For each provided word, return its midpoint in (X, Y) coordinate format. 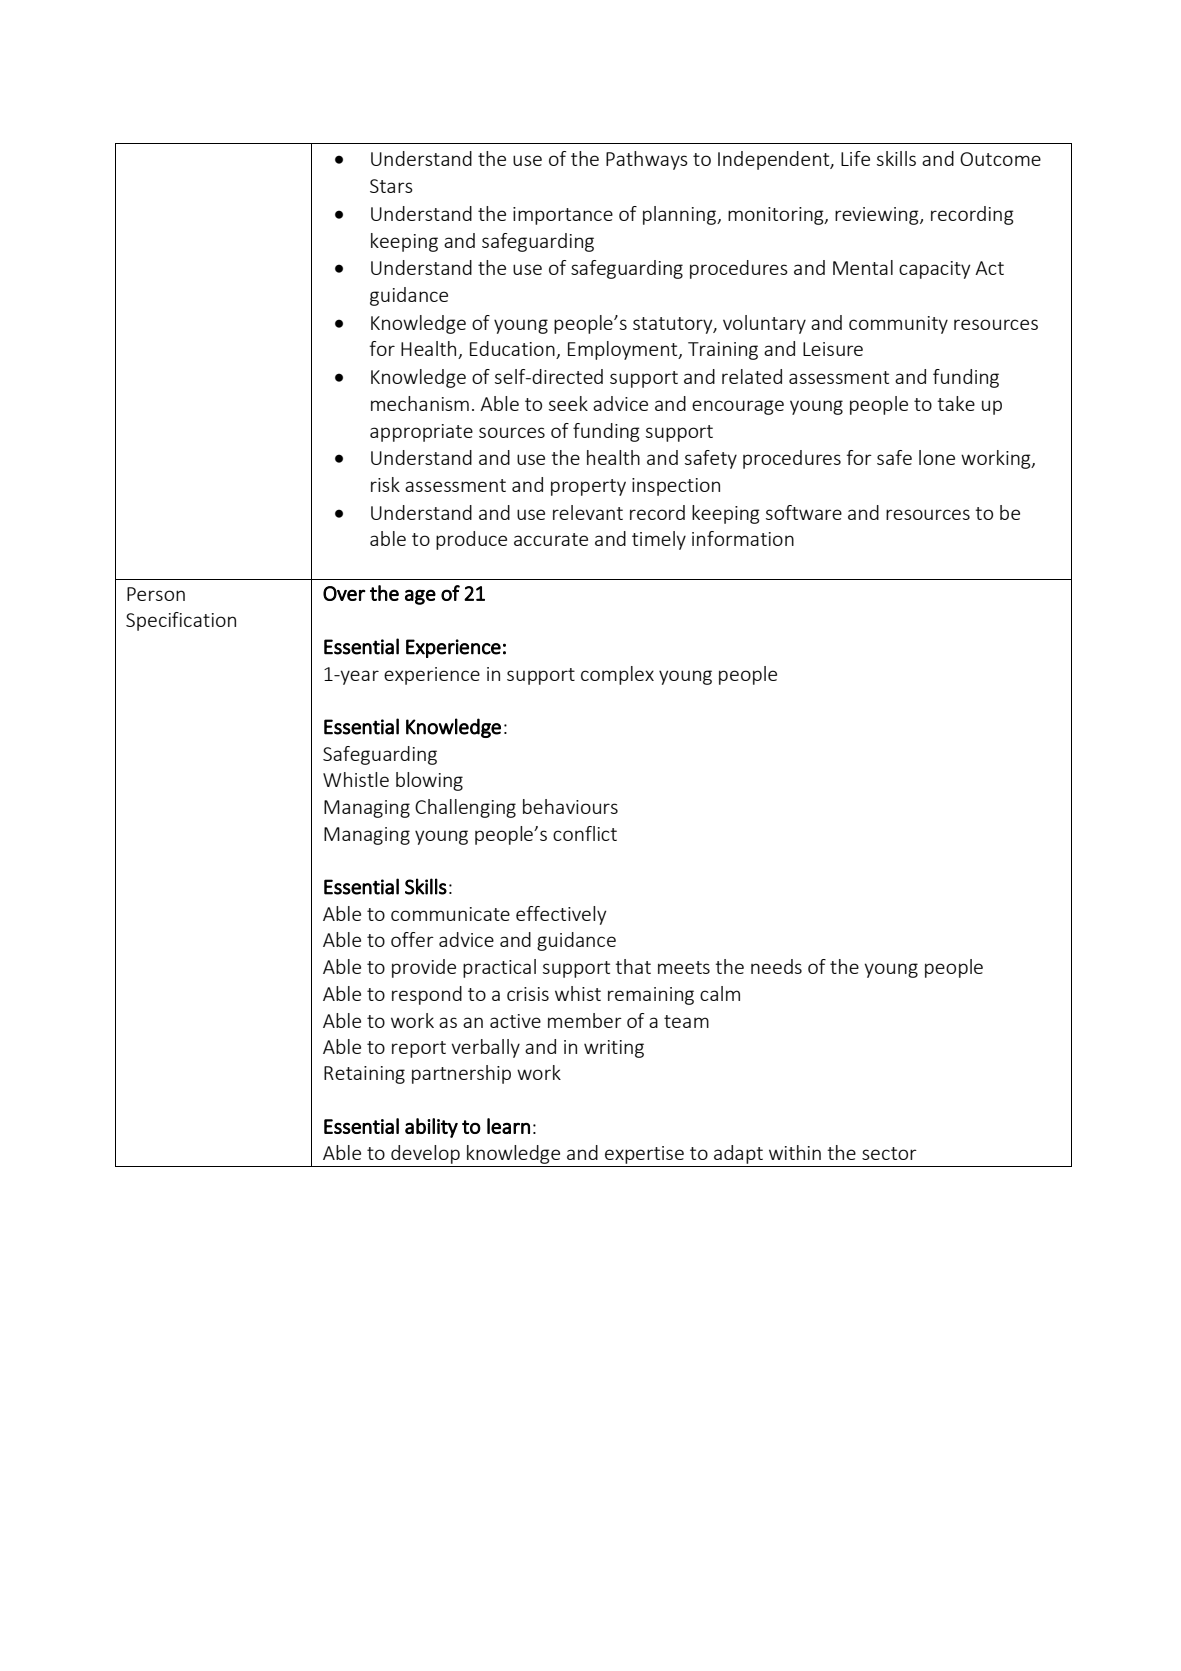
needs (776, 966)
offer (412, 939)
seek (568, 403)
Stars (391, 186)
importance (563, 216)
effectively (561, 915)
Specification (181, 621)
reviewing (878, 216)
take (956, 403)
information (743, 538)
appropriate (421, 433)
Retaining (364, 1075)
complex (617, 675)
